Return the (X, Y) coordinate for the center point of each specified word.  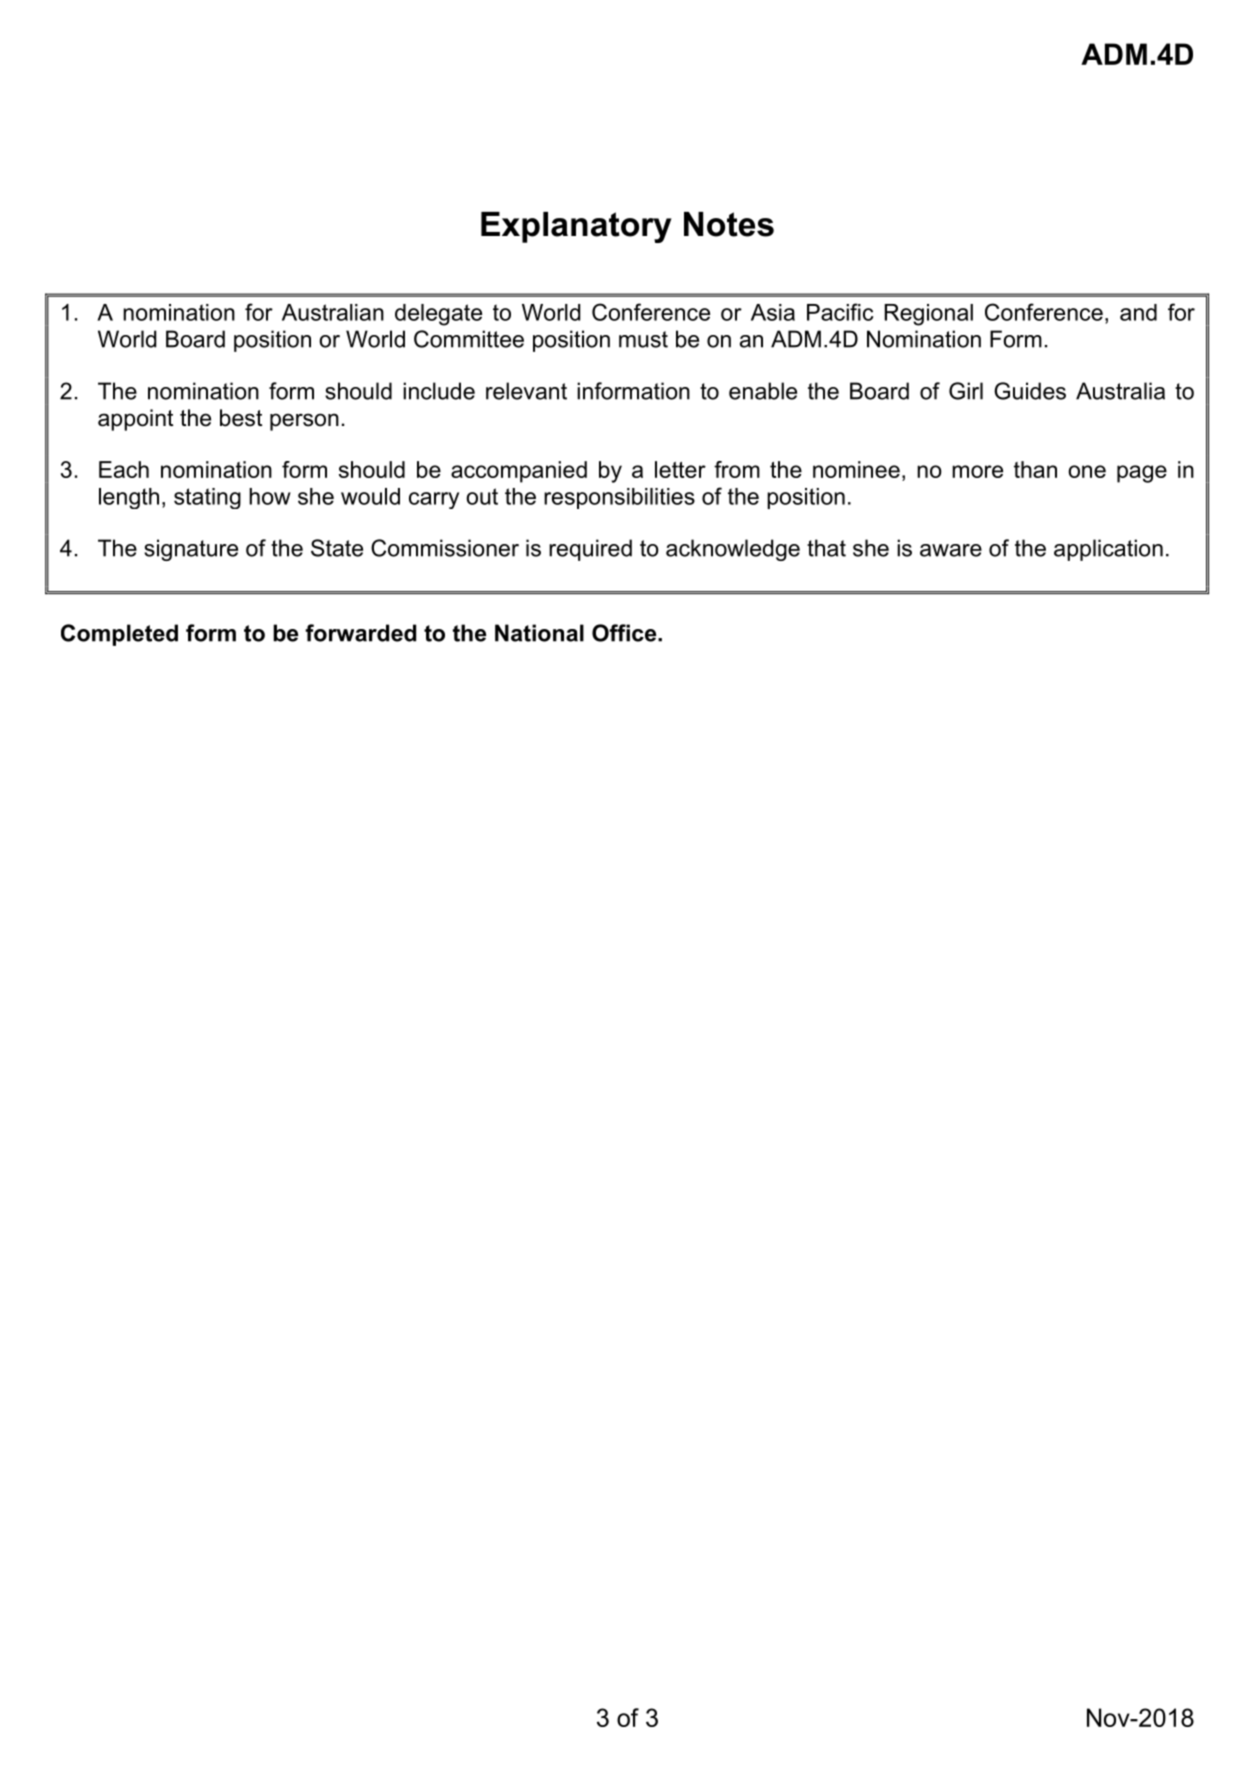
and (1138, 312)
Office (625, 633)
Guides (1030, 391)
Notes (729, 224)
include (439, 391)
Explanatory (576, 227)
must (643, 339)
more (977, 471)
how (270, 496)
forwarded (360, 633)
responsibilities (619, 498)
